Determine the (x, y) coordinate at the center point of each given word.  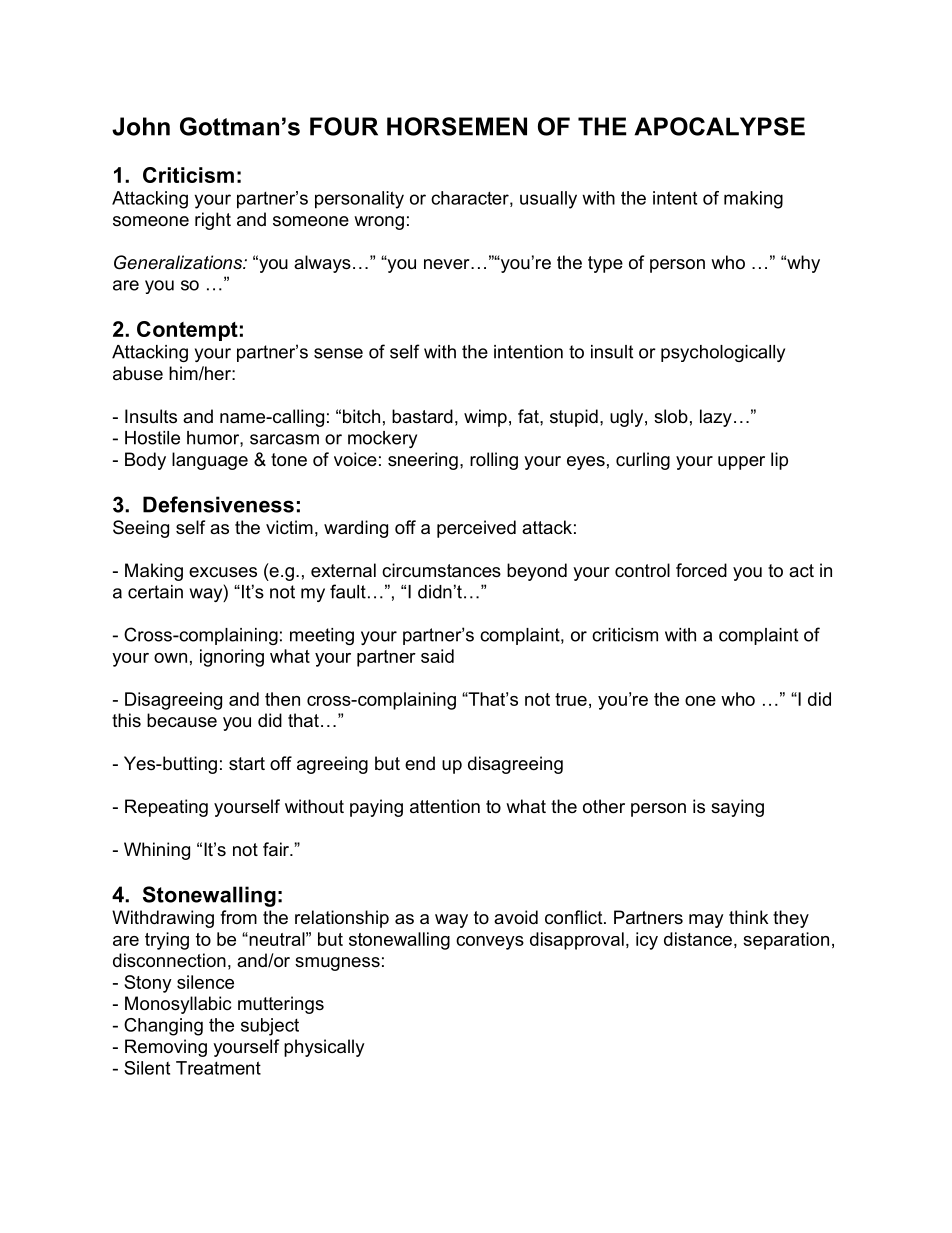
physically (324, 1048)
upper (741, 463)
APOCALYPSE (719, 126)
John (141, 126)
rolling (494, 461)
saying (737, 808)
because (182, 720)
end (420, 763)
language (210, 461)
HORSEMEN (457, 126)
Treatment (218, 1068)
